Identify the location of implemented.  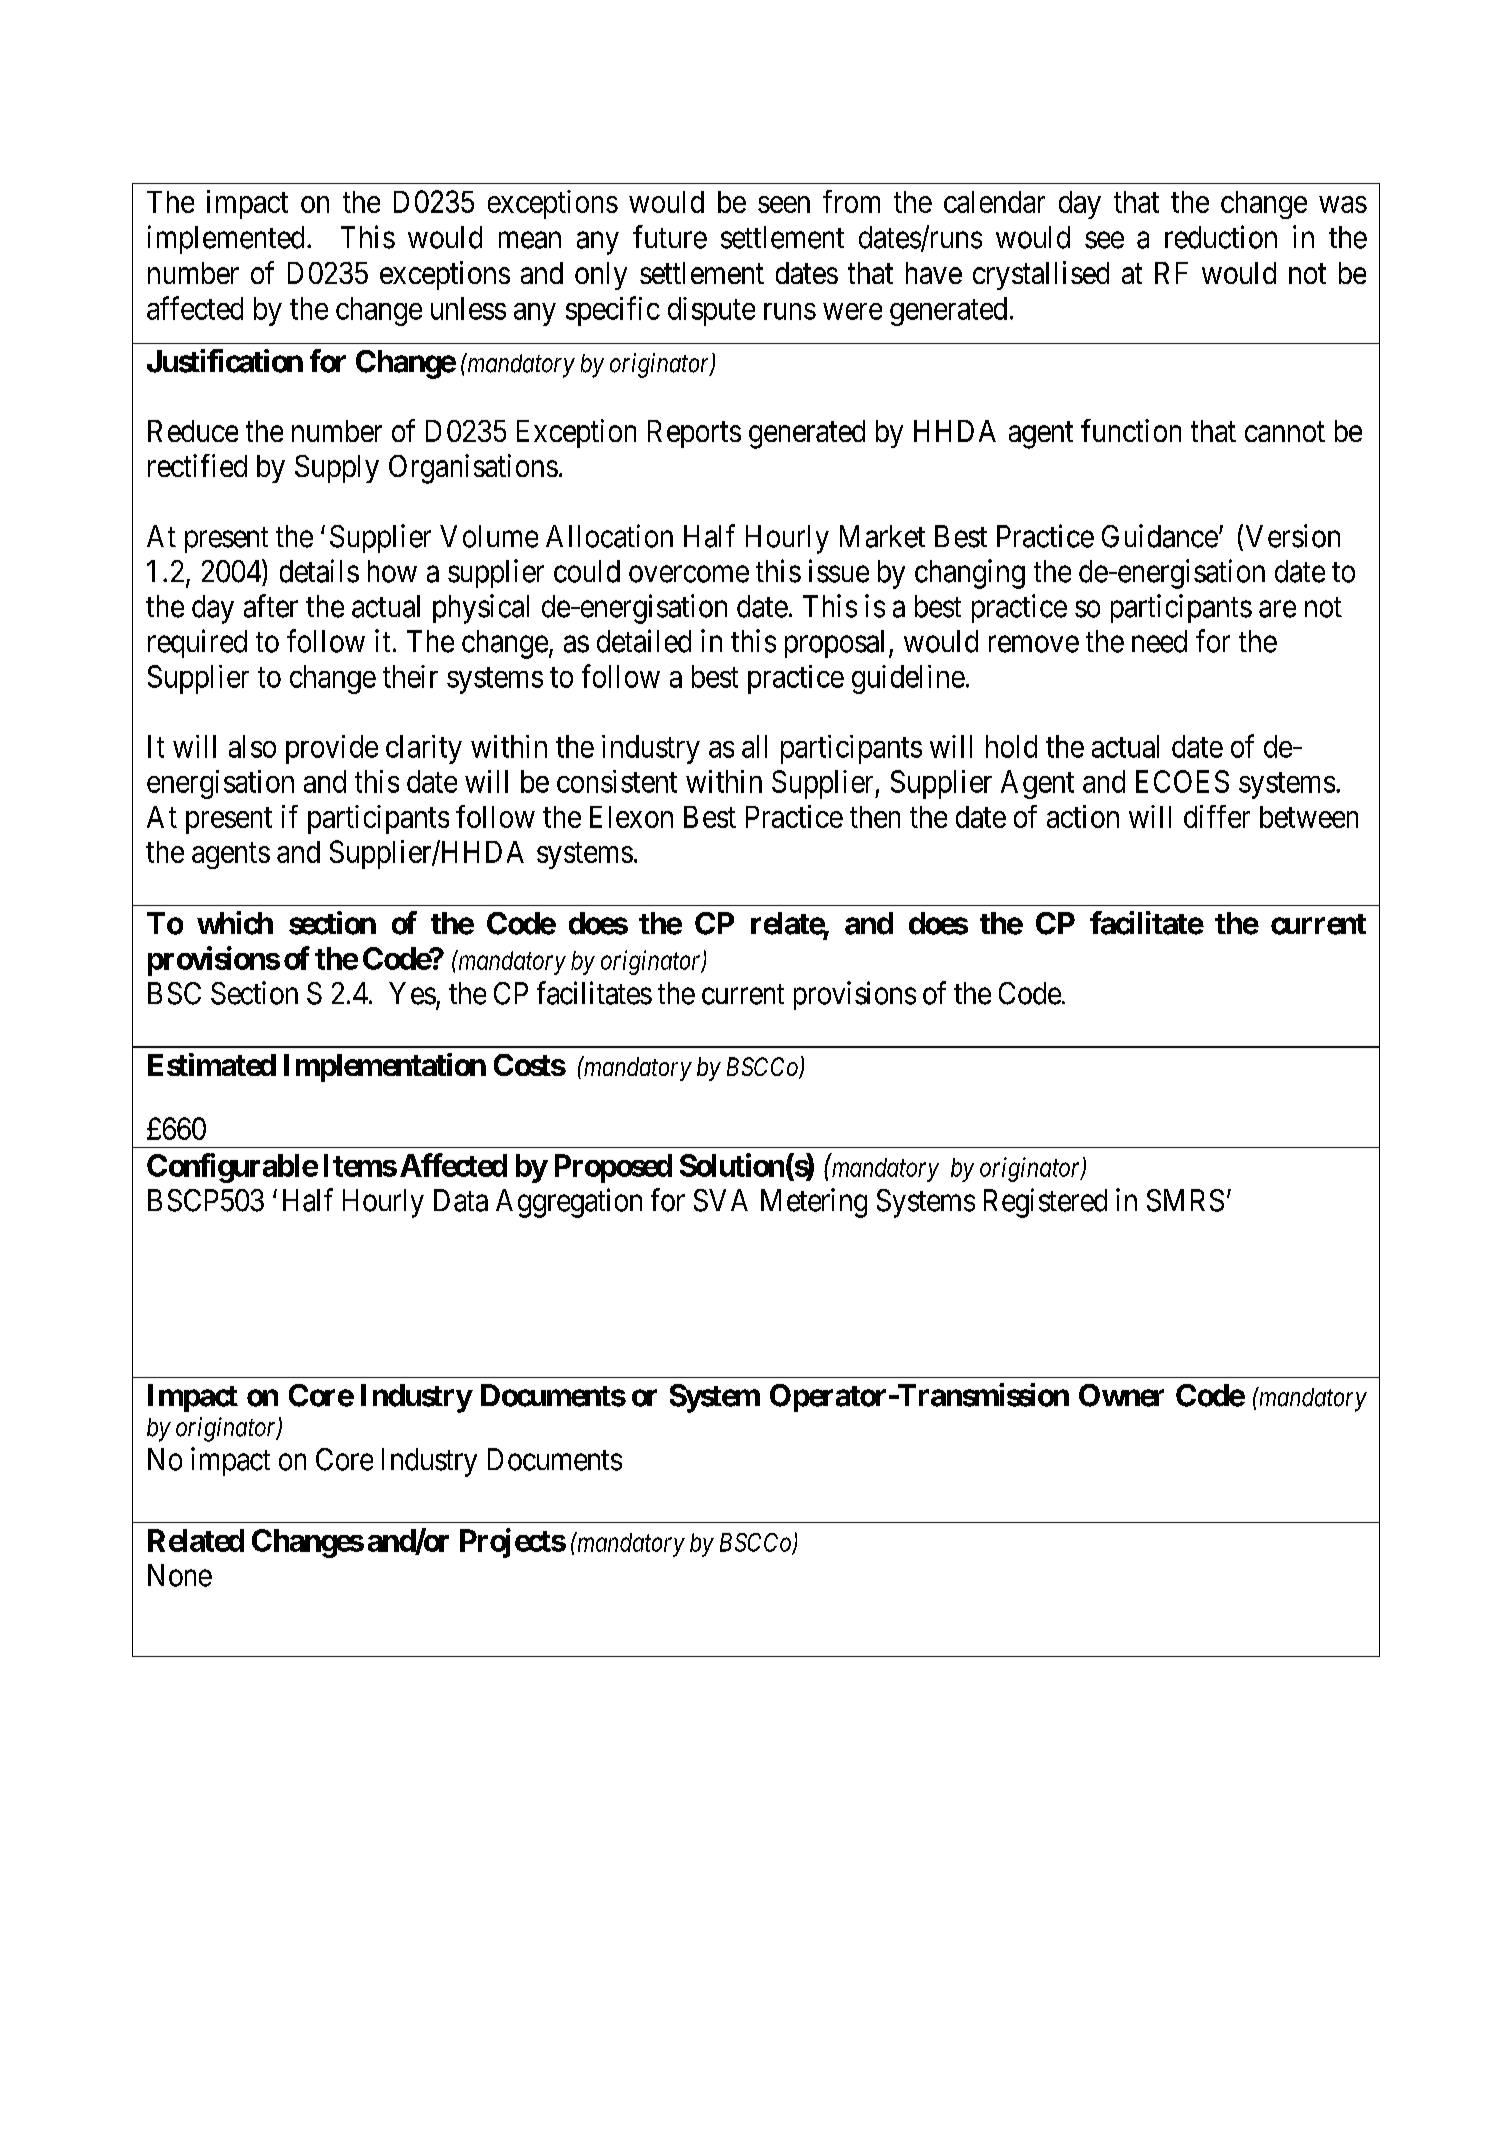
(226, 239).
